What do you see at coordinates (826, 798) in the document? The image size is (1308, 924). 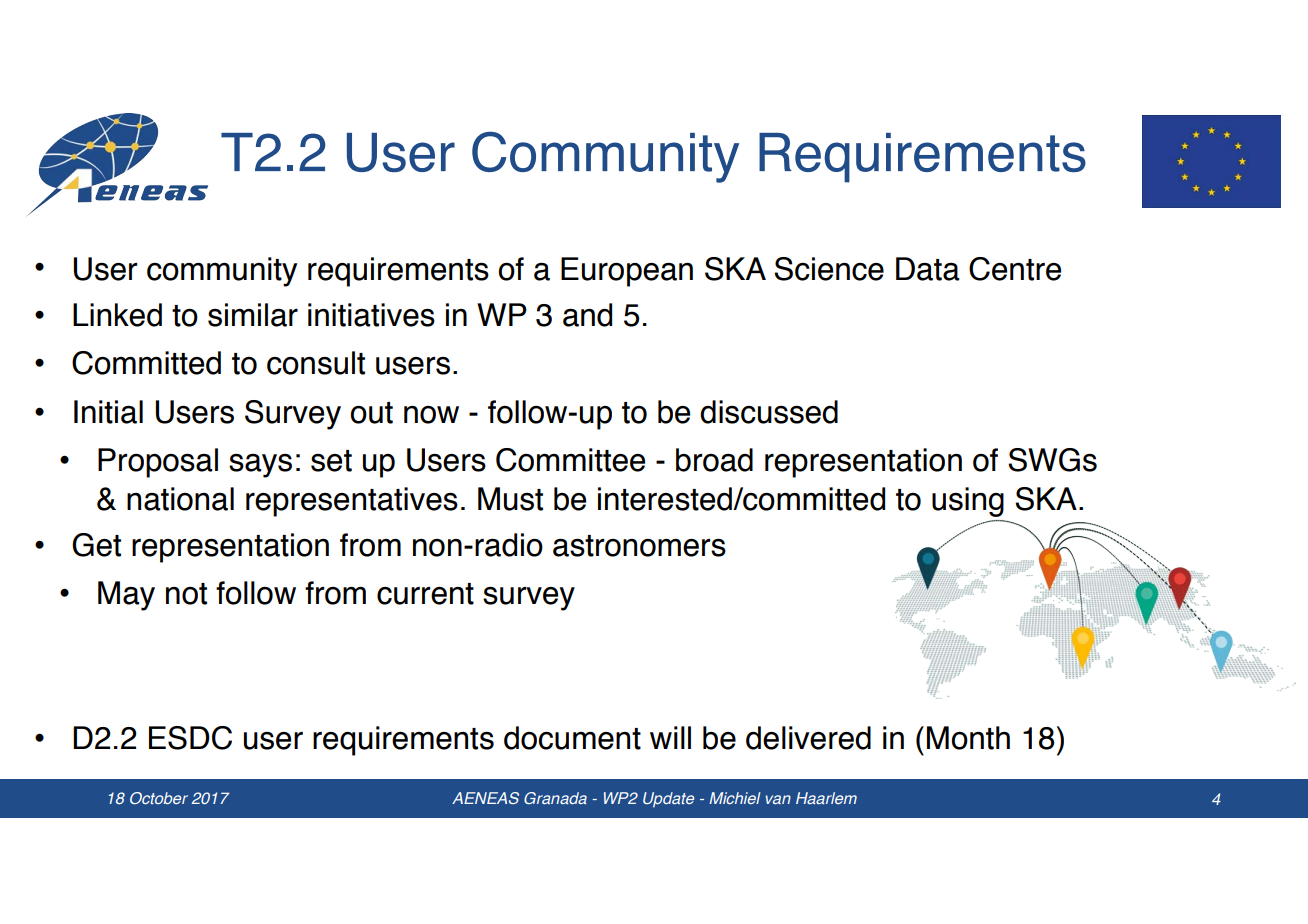 I see `Haarlem` at bounding box center [826, 798].
